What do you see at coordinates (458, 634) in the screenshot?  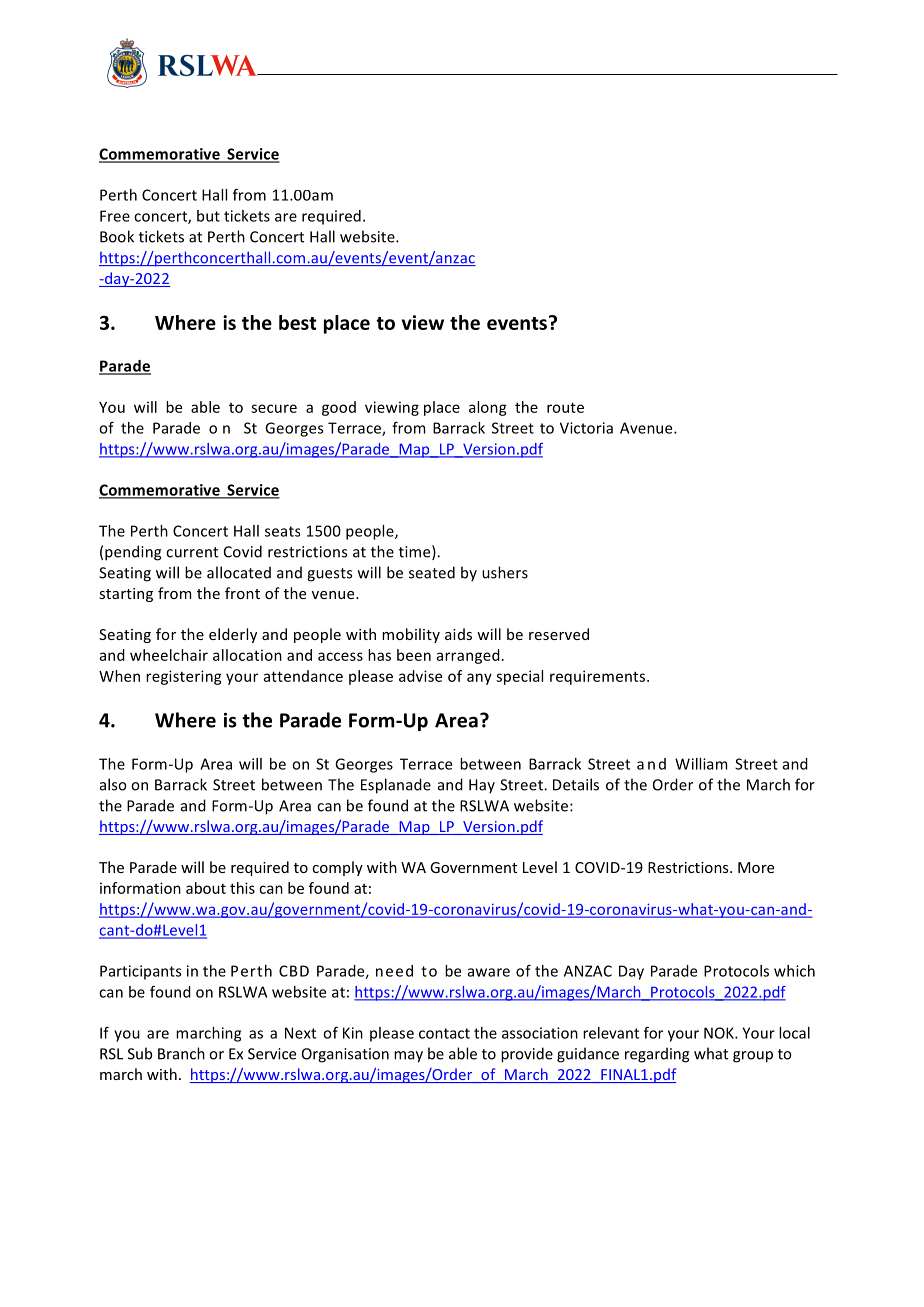 I see `aids` at bounding box center [458, 634].
